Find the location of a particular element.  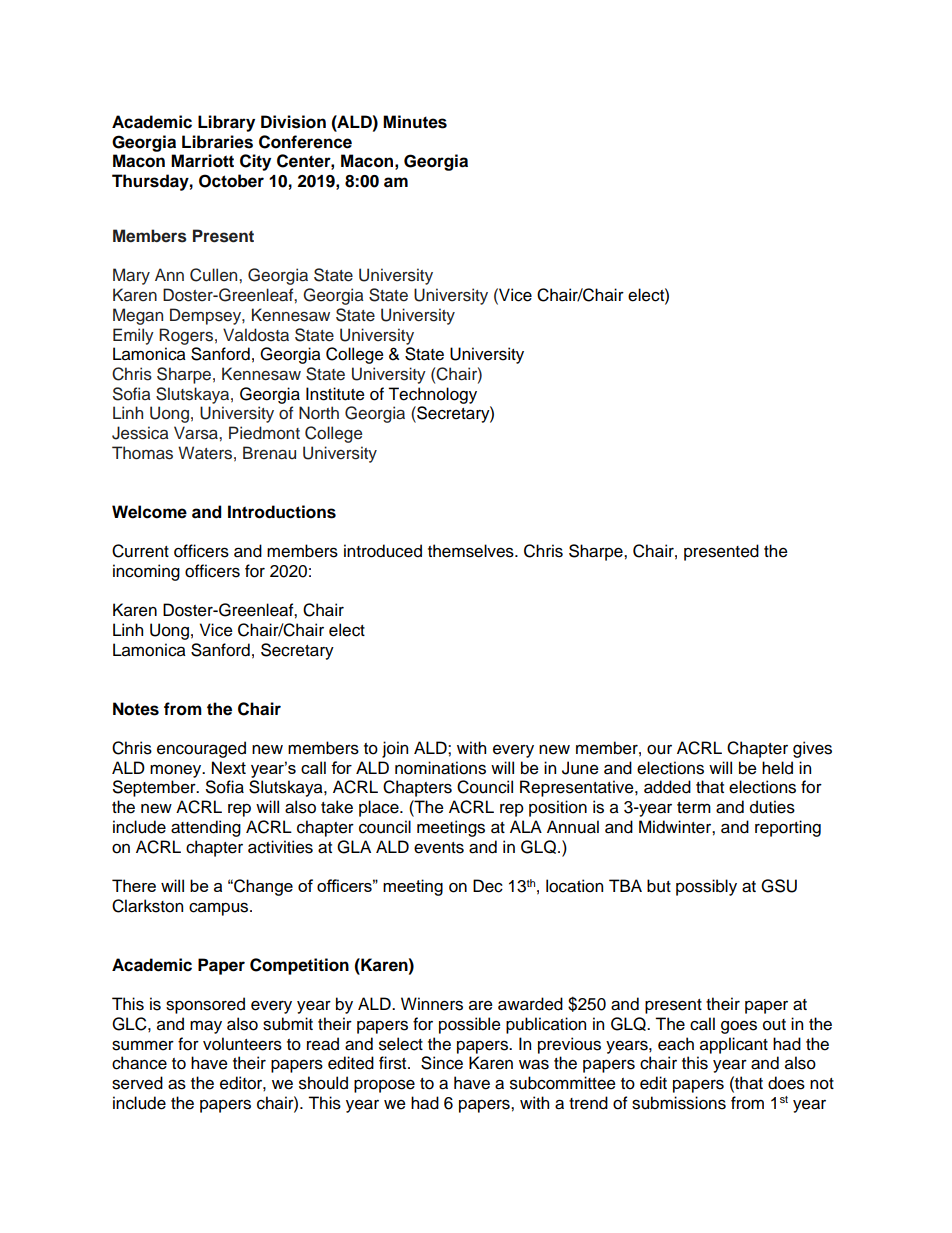

themselves is located at coordinates (472, 551).
